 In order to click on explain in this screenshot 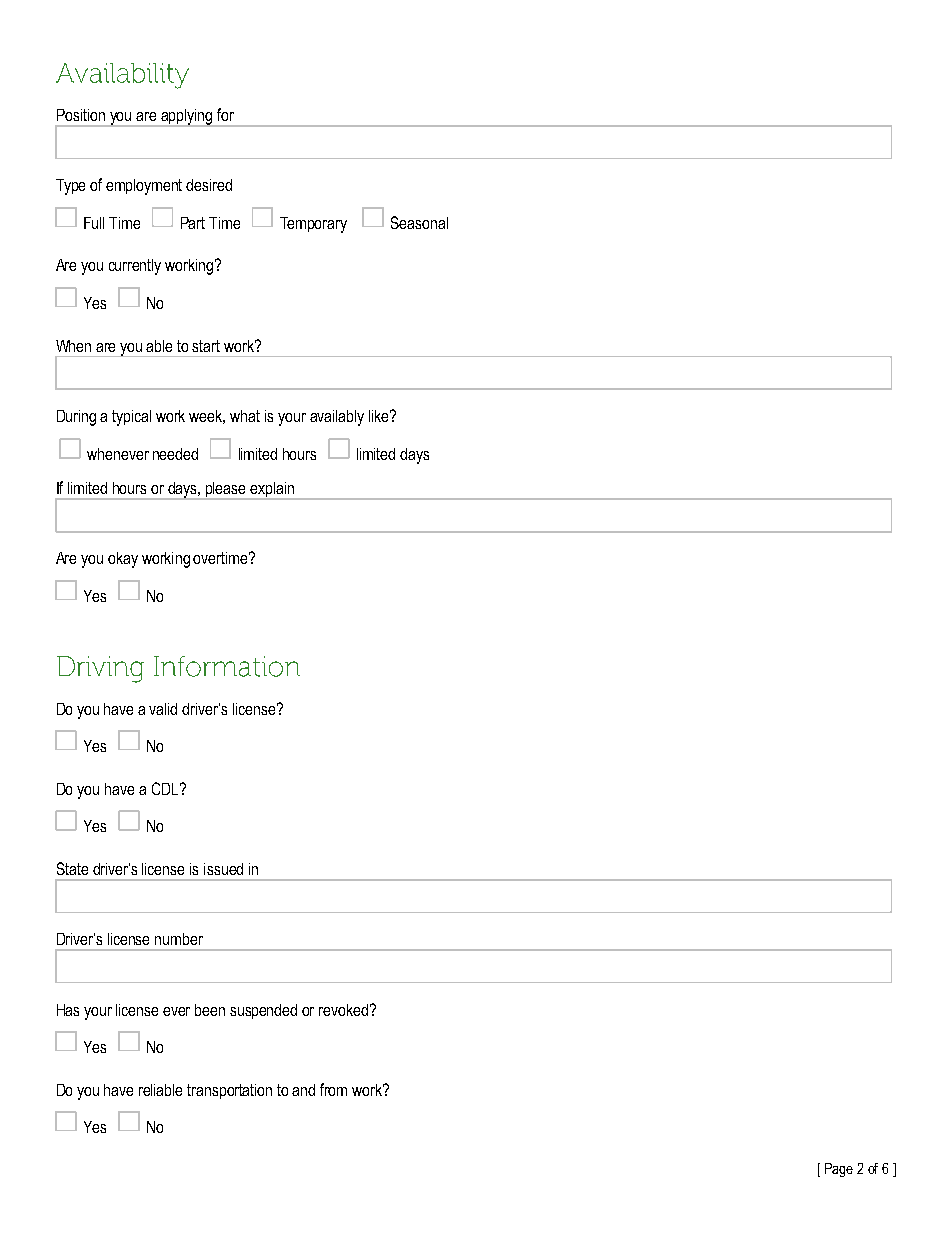, I will do `click(272, 491)`.
